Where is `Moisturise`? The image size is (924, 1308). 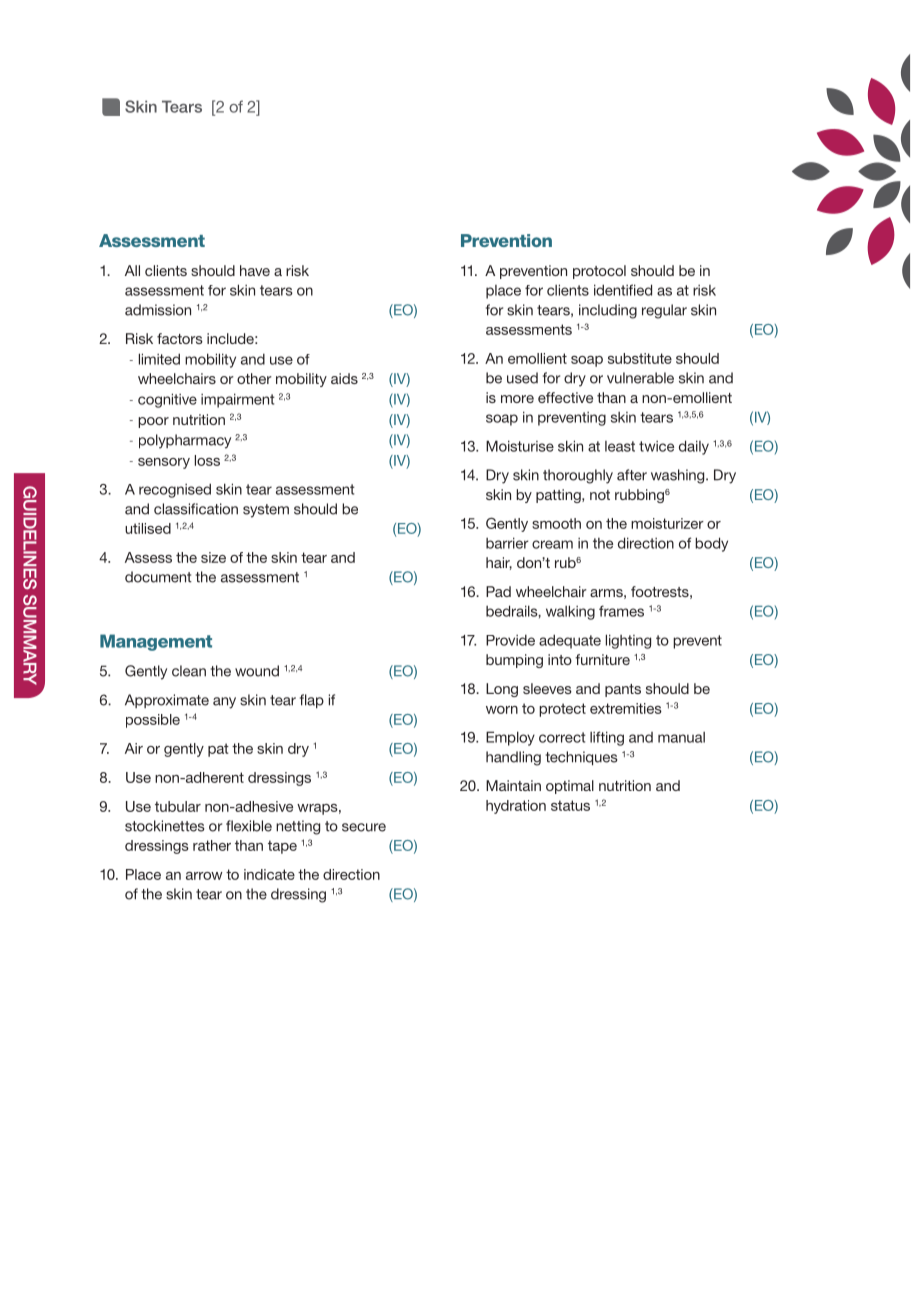
Moisturise is located at coordinates (520, 446).
